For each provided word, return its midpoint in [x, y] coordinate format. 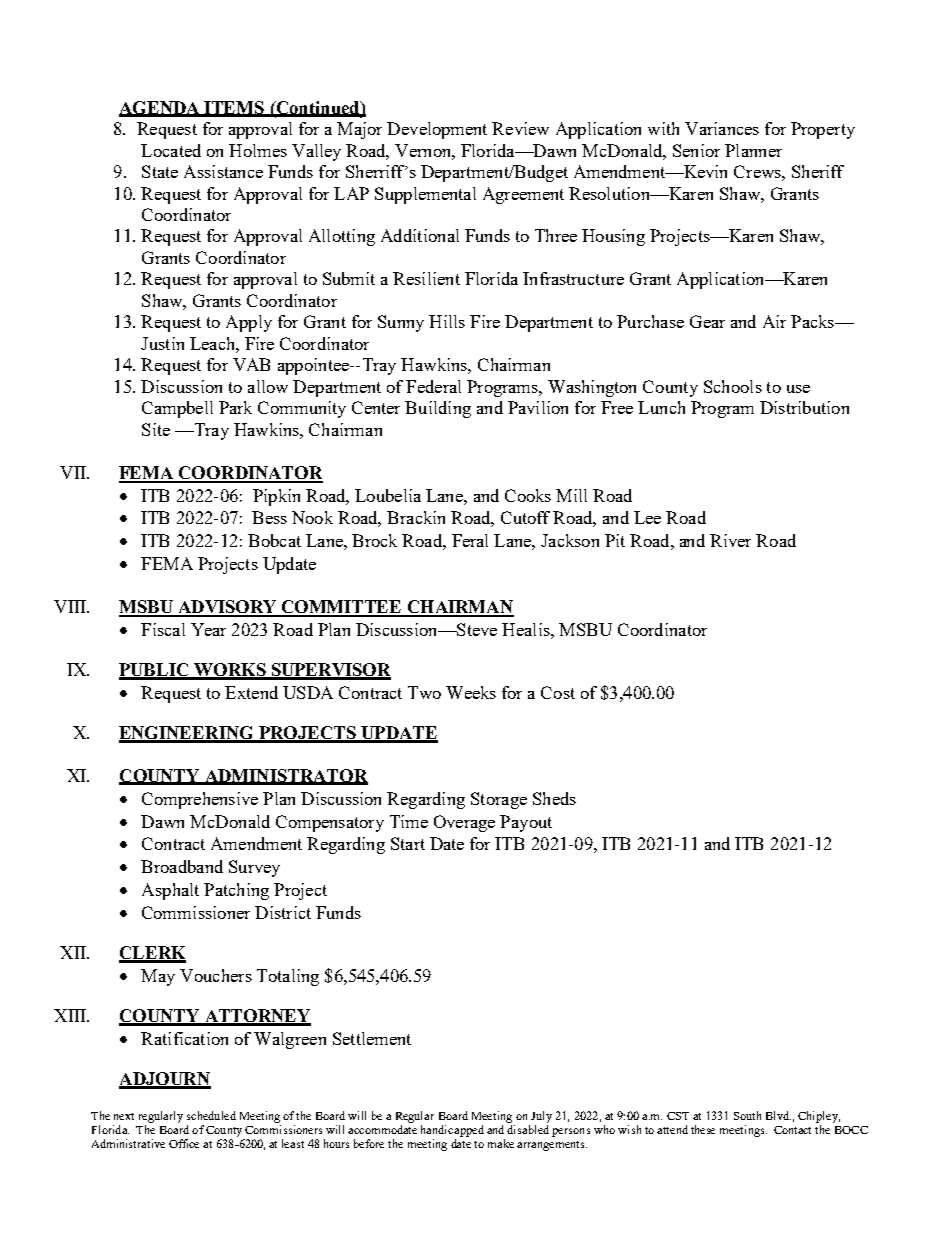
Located [171, 150]
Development [437, 130]
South [747, 1115]
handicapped [452, 1131]
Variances [722, 128]
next [124, 1116]
